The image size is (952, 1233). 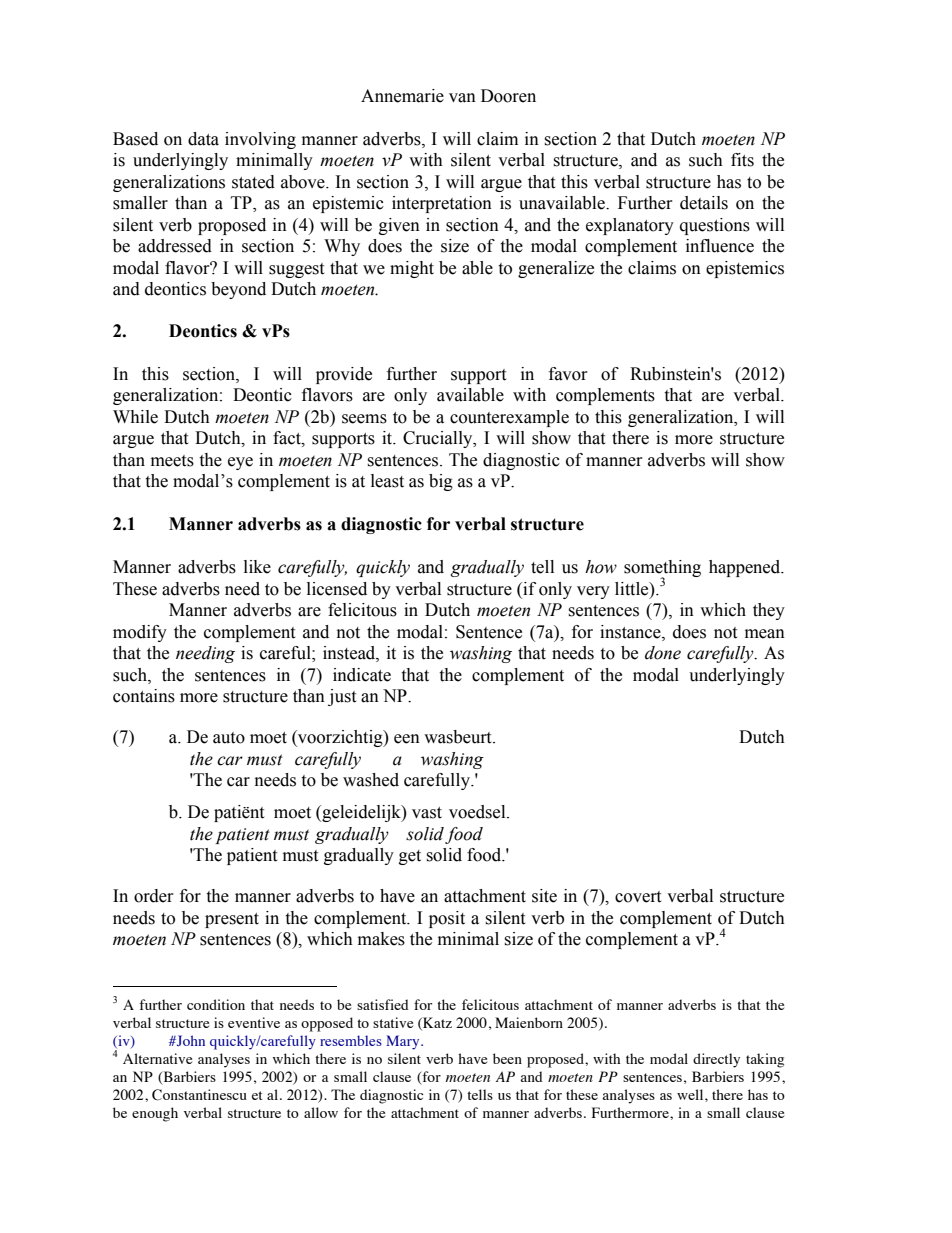 I want to click on van, so click(x=462, y=98).
